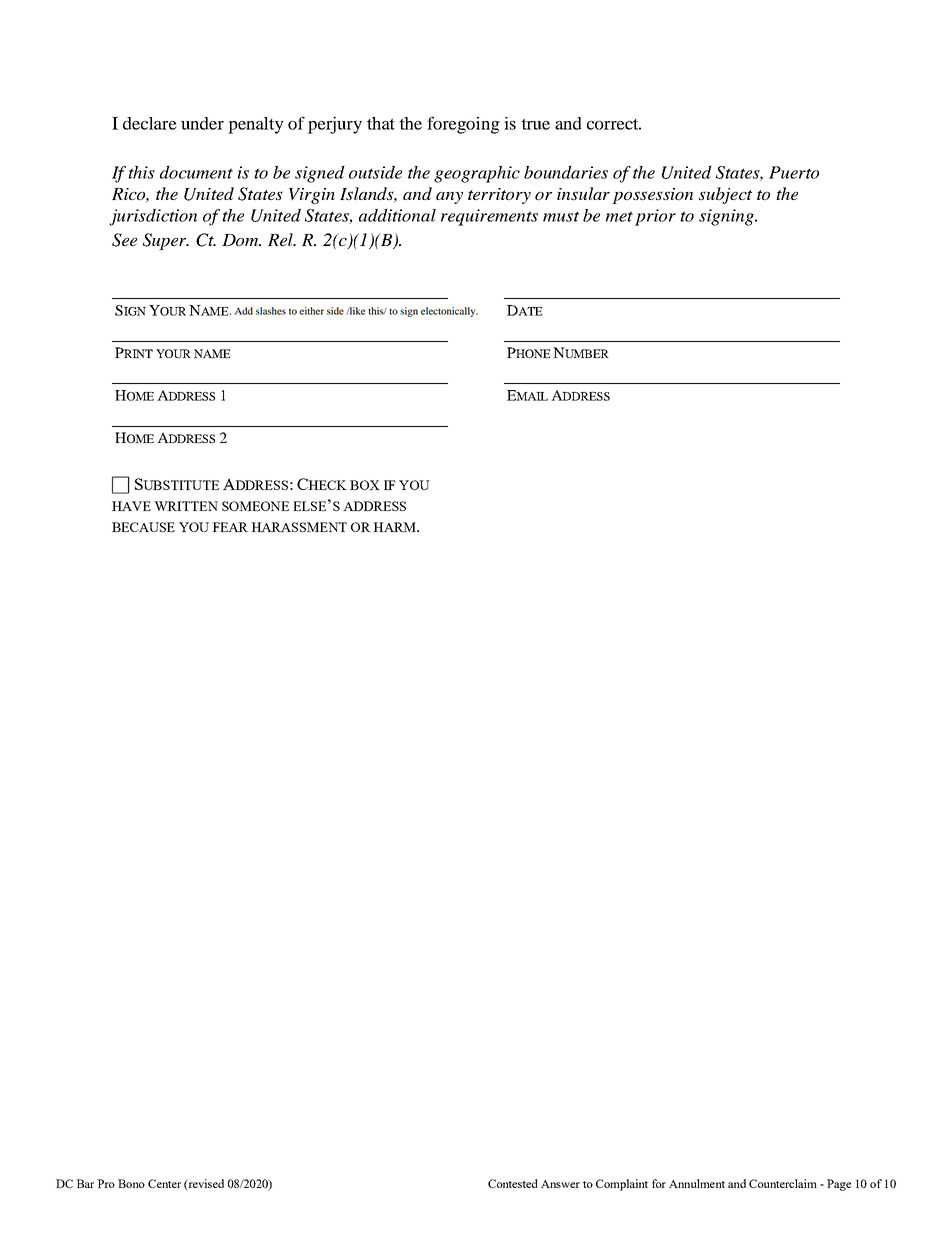  Describe the element at coordinates (395, 527) in the screenshot. I see `HARM` at that location.
